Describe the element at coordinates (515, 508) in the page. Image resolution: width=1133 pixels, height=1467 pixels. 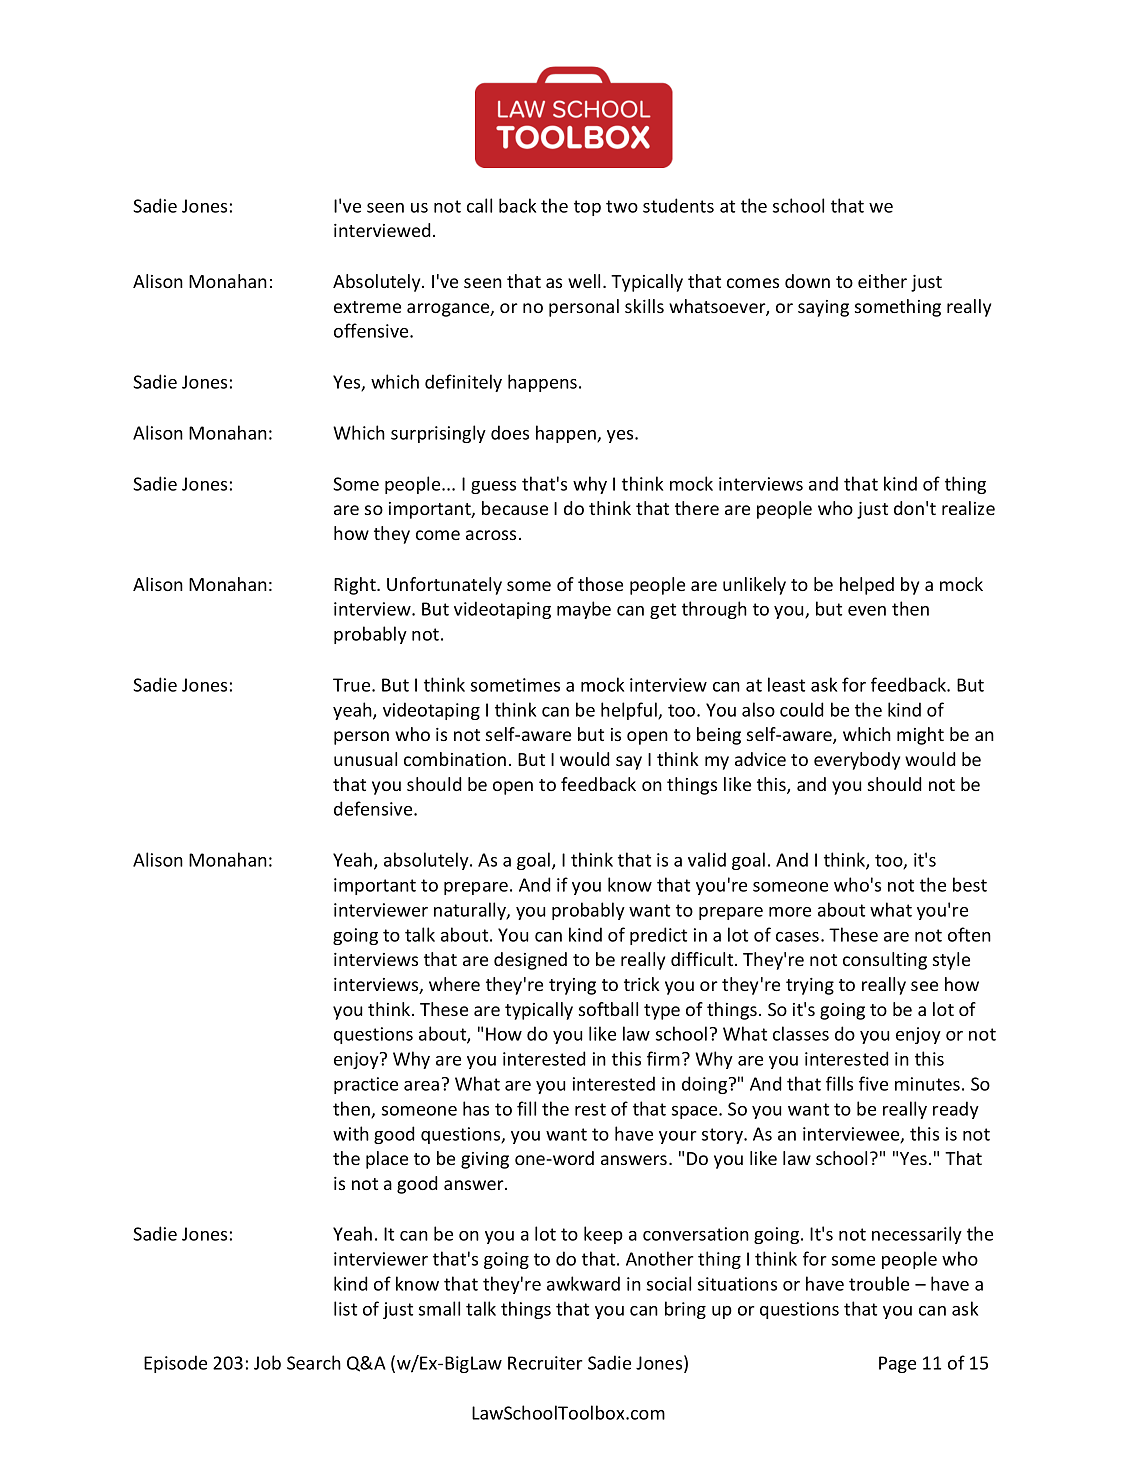
I see `because` at that location.
